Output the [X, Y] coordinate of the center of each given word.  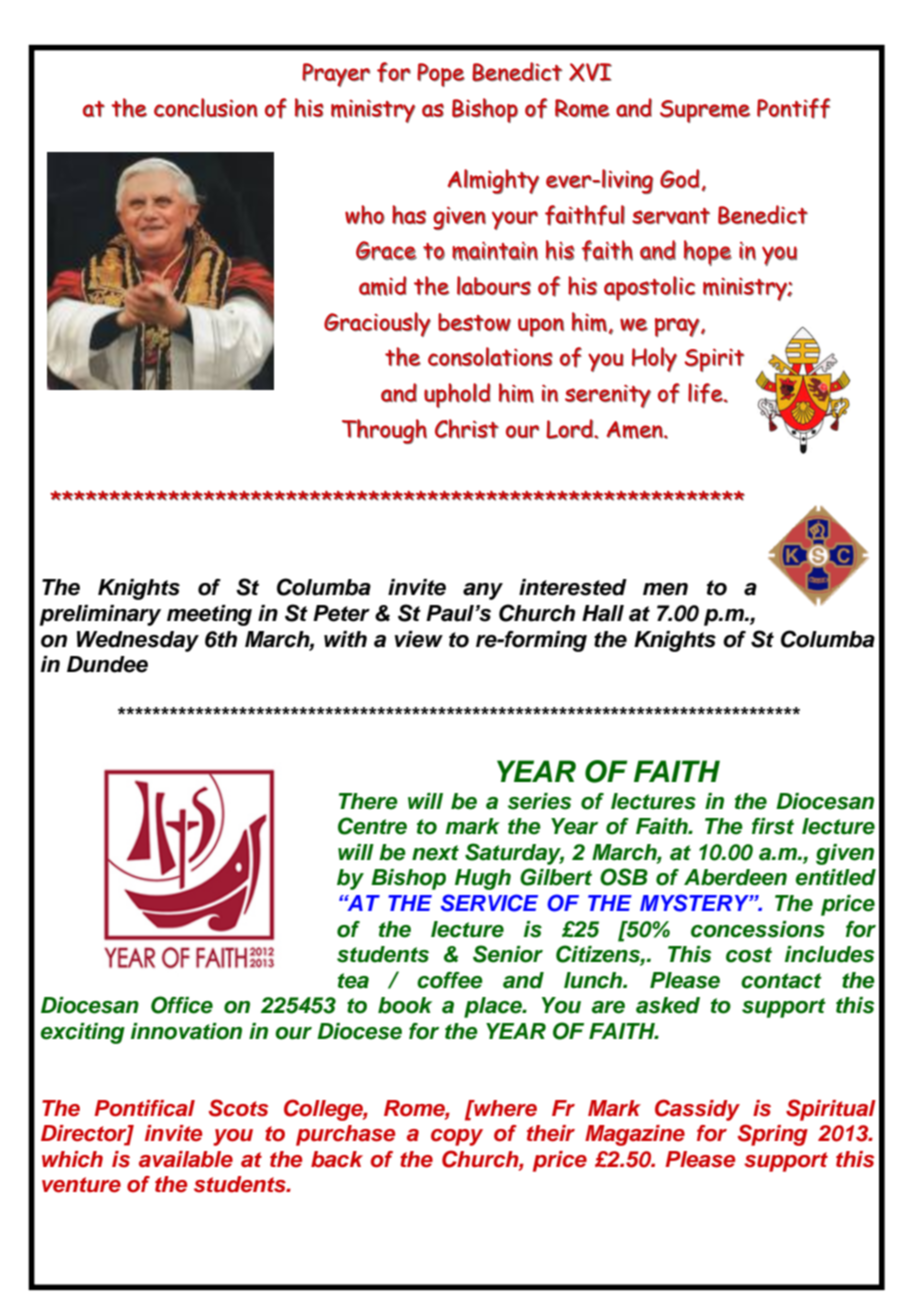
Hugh [483, 879]
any [483, 591]
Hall [603, 613]
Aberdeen [735, 877]
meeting [209, 615]
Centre [372, 826]
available [186, 1159]
